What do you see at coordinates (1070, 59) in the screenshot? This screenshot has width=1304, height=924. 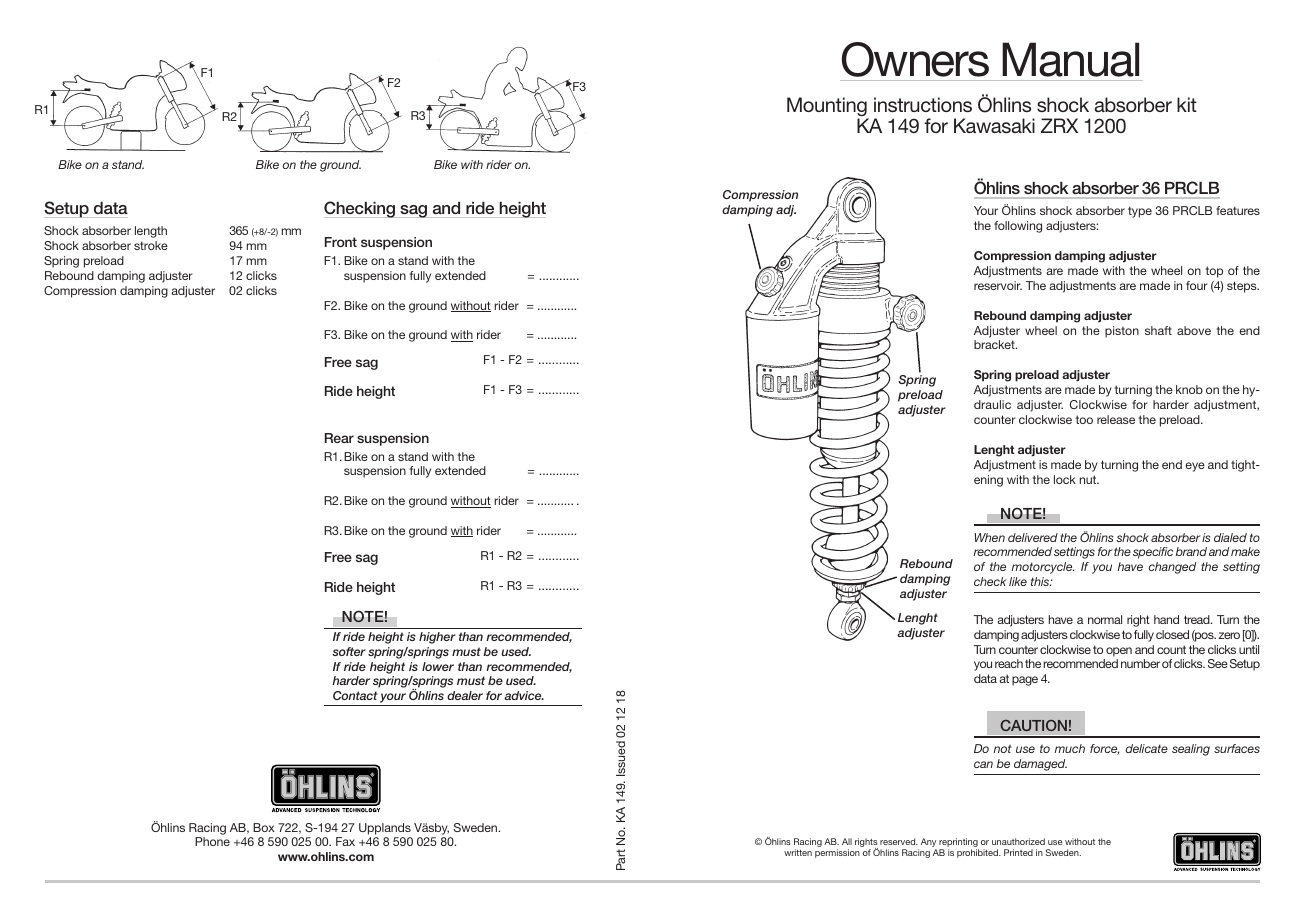 I see `Manual` at bounding box center [1070, 59].
